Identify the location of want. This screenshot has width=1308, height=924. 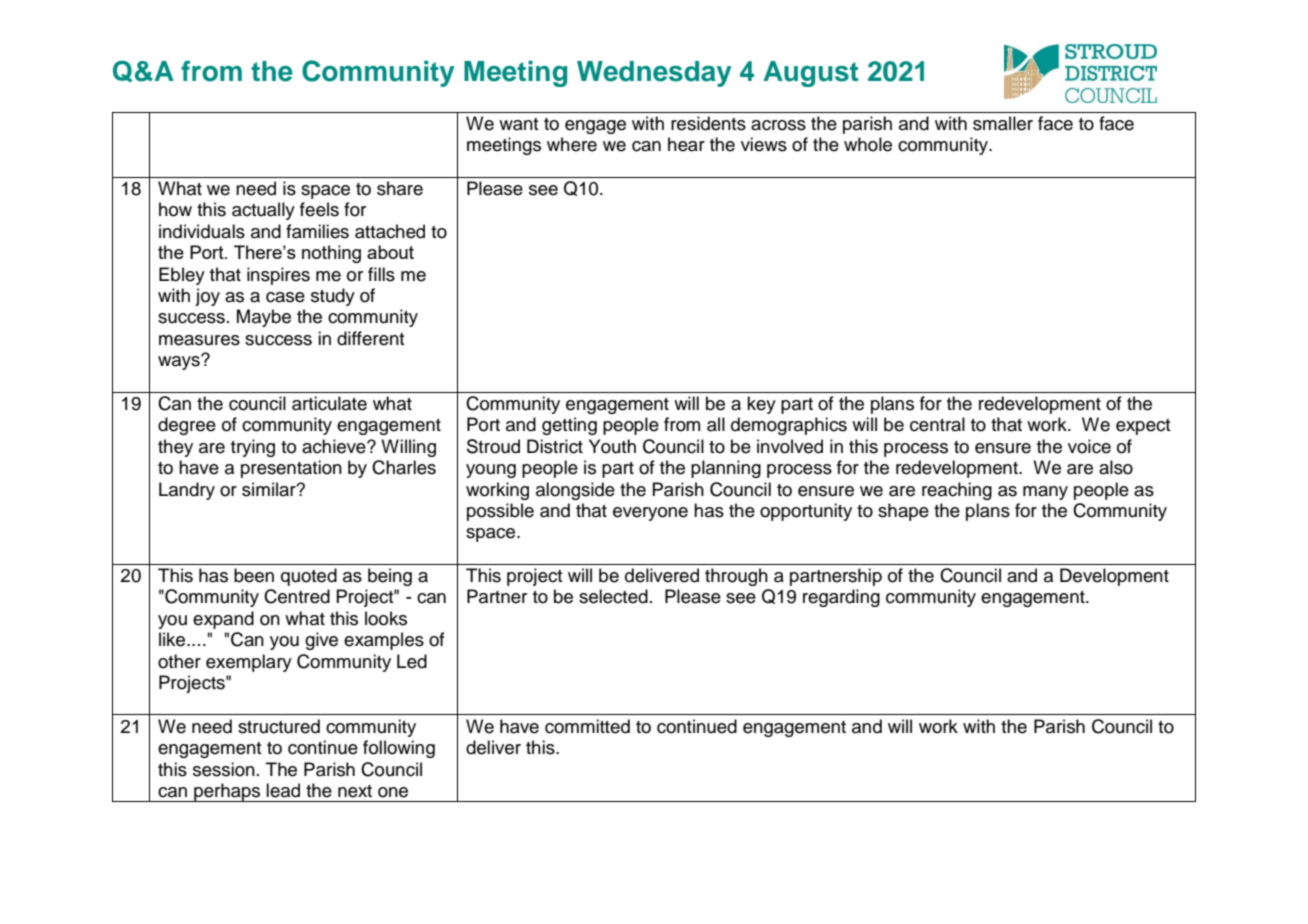
(519, 124).
